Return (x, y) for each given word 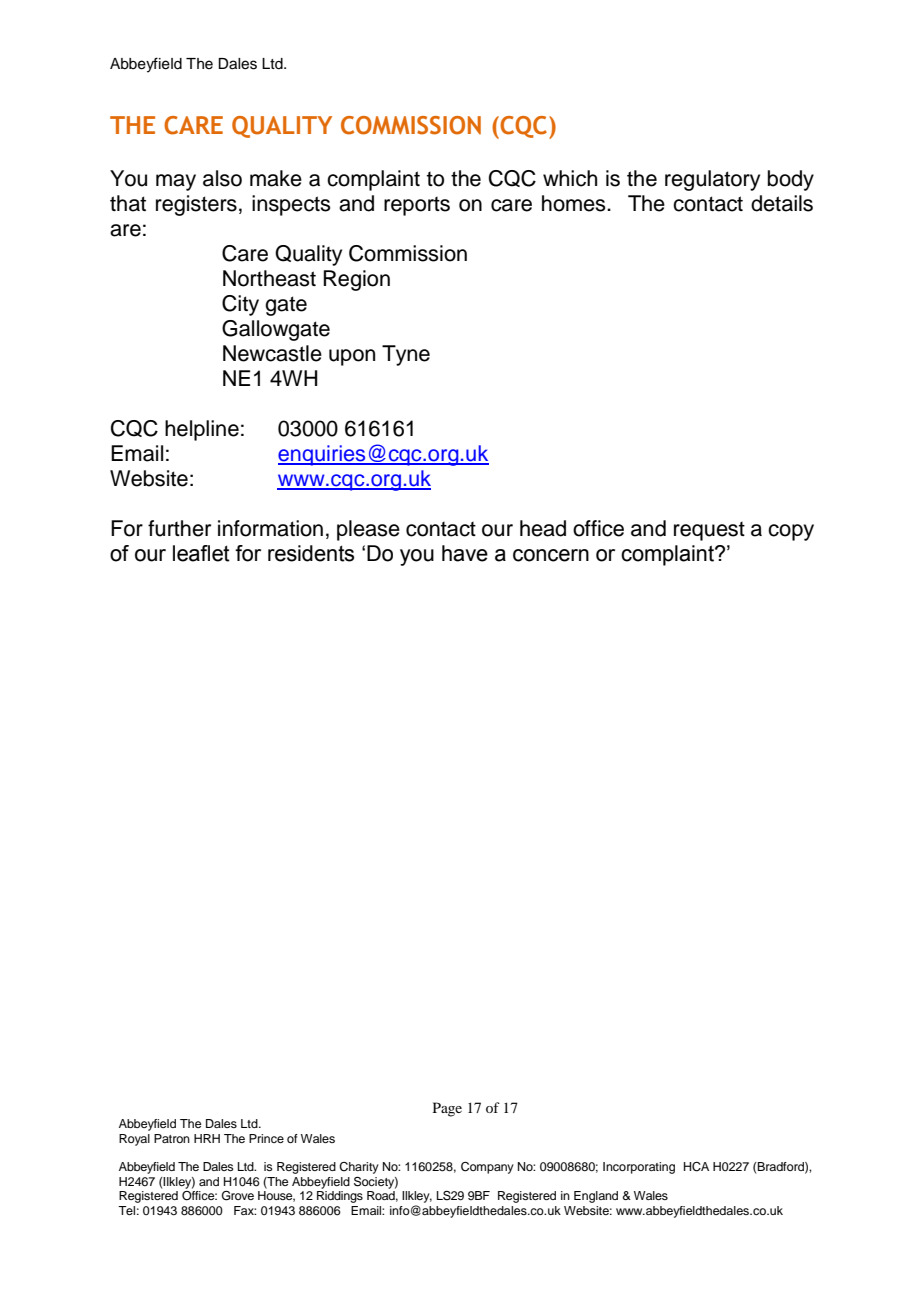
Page (447, 1109)
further (179, 528)
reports (417, 206)
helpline (202, 430)
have (465, 553)
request (709, 531)
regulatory (712, 180)
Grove (238, 1196)
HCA (696, 1167)
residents (311, 553)
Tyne (406, 355)
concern (551, 555)
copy (791, 532)
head (543, 528)
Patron (172, 1138)
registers (196, 205)
